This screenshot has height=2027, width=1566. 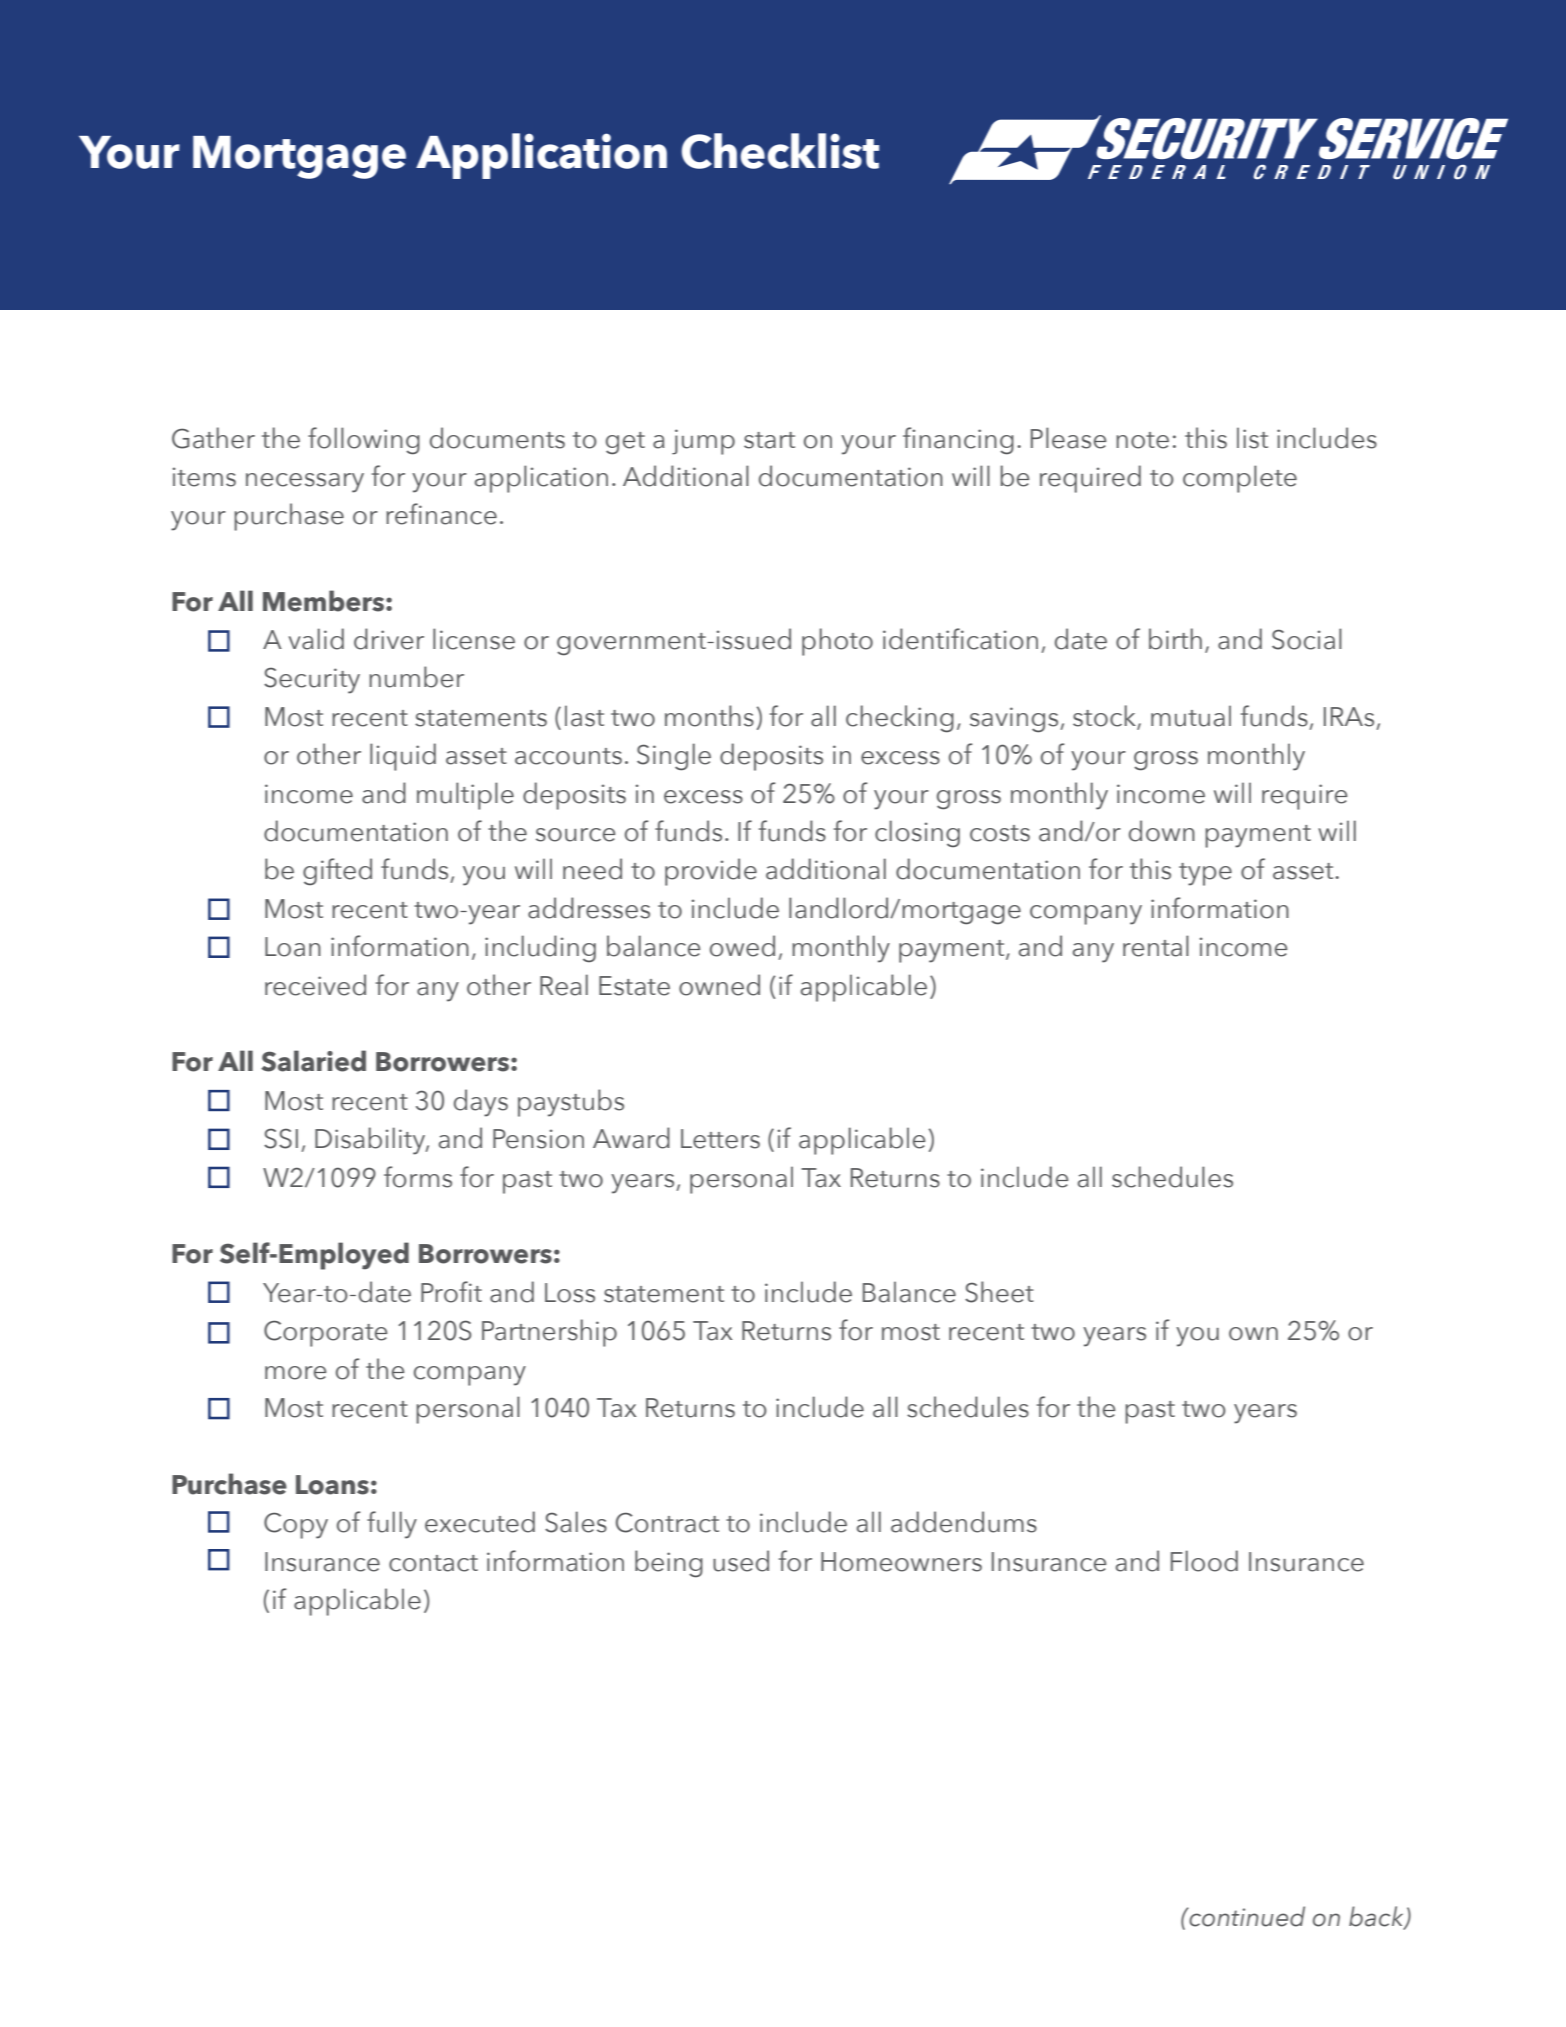 I want to click on Sheet, so click(x=999, y=1292).
